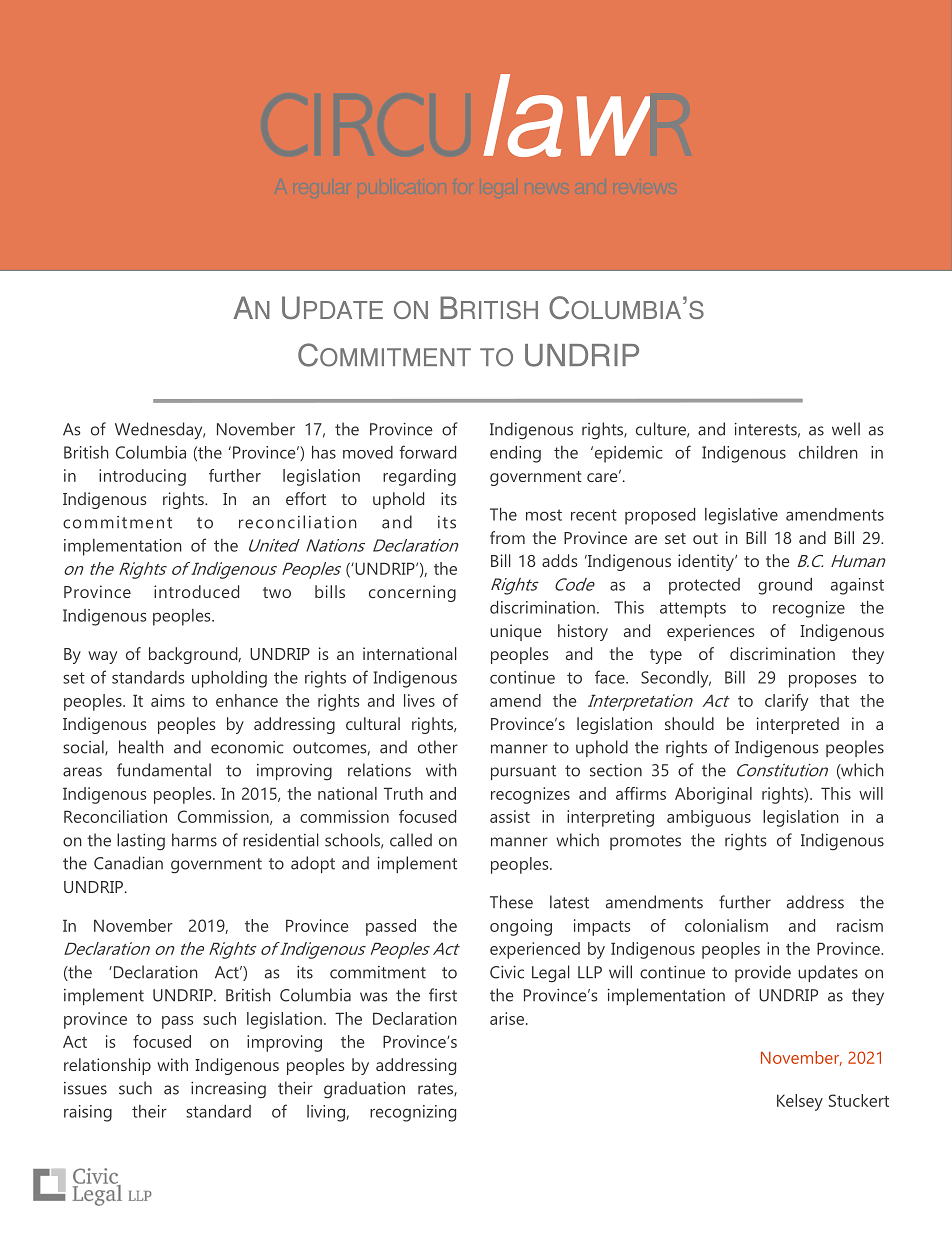  I want to click on unique, so click(516, 632).
